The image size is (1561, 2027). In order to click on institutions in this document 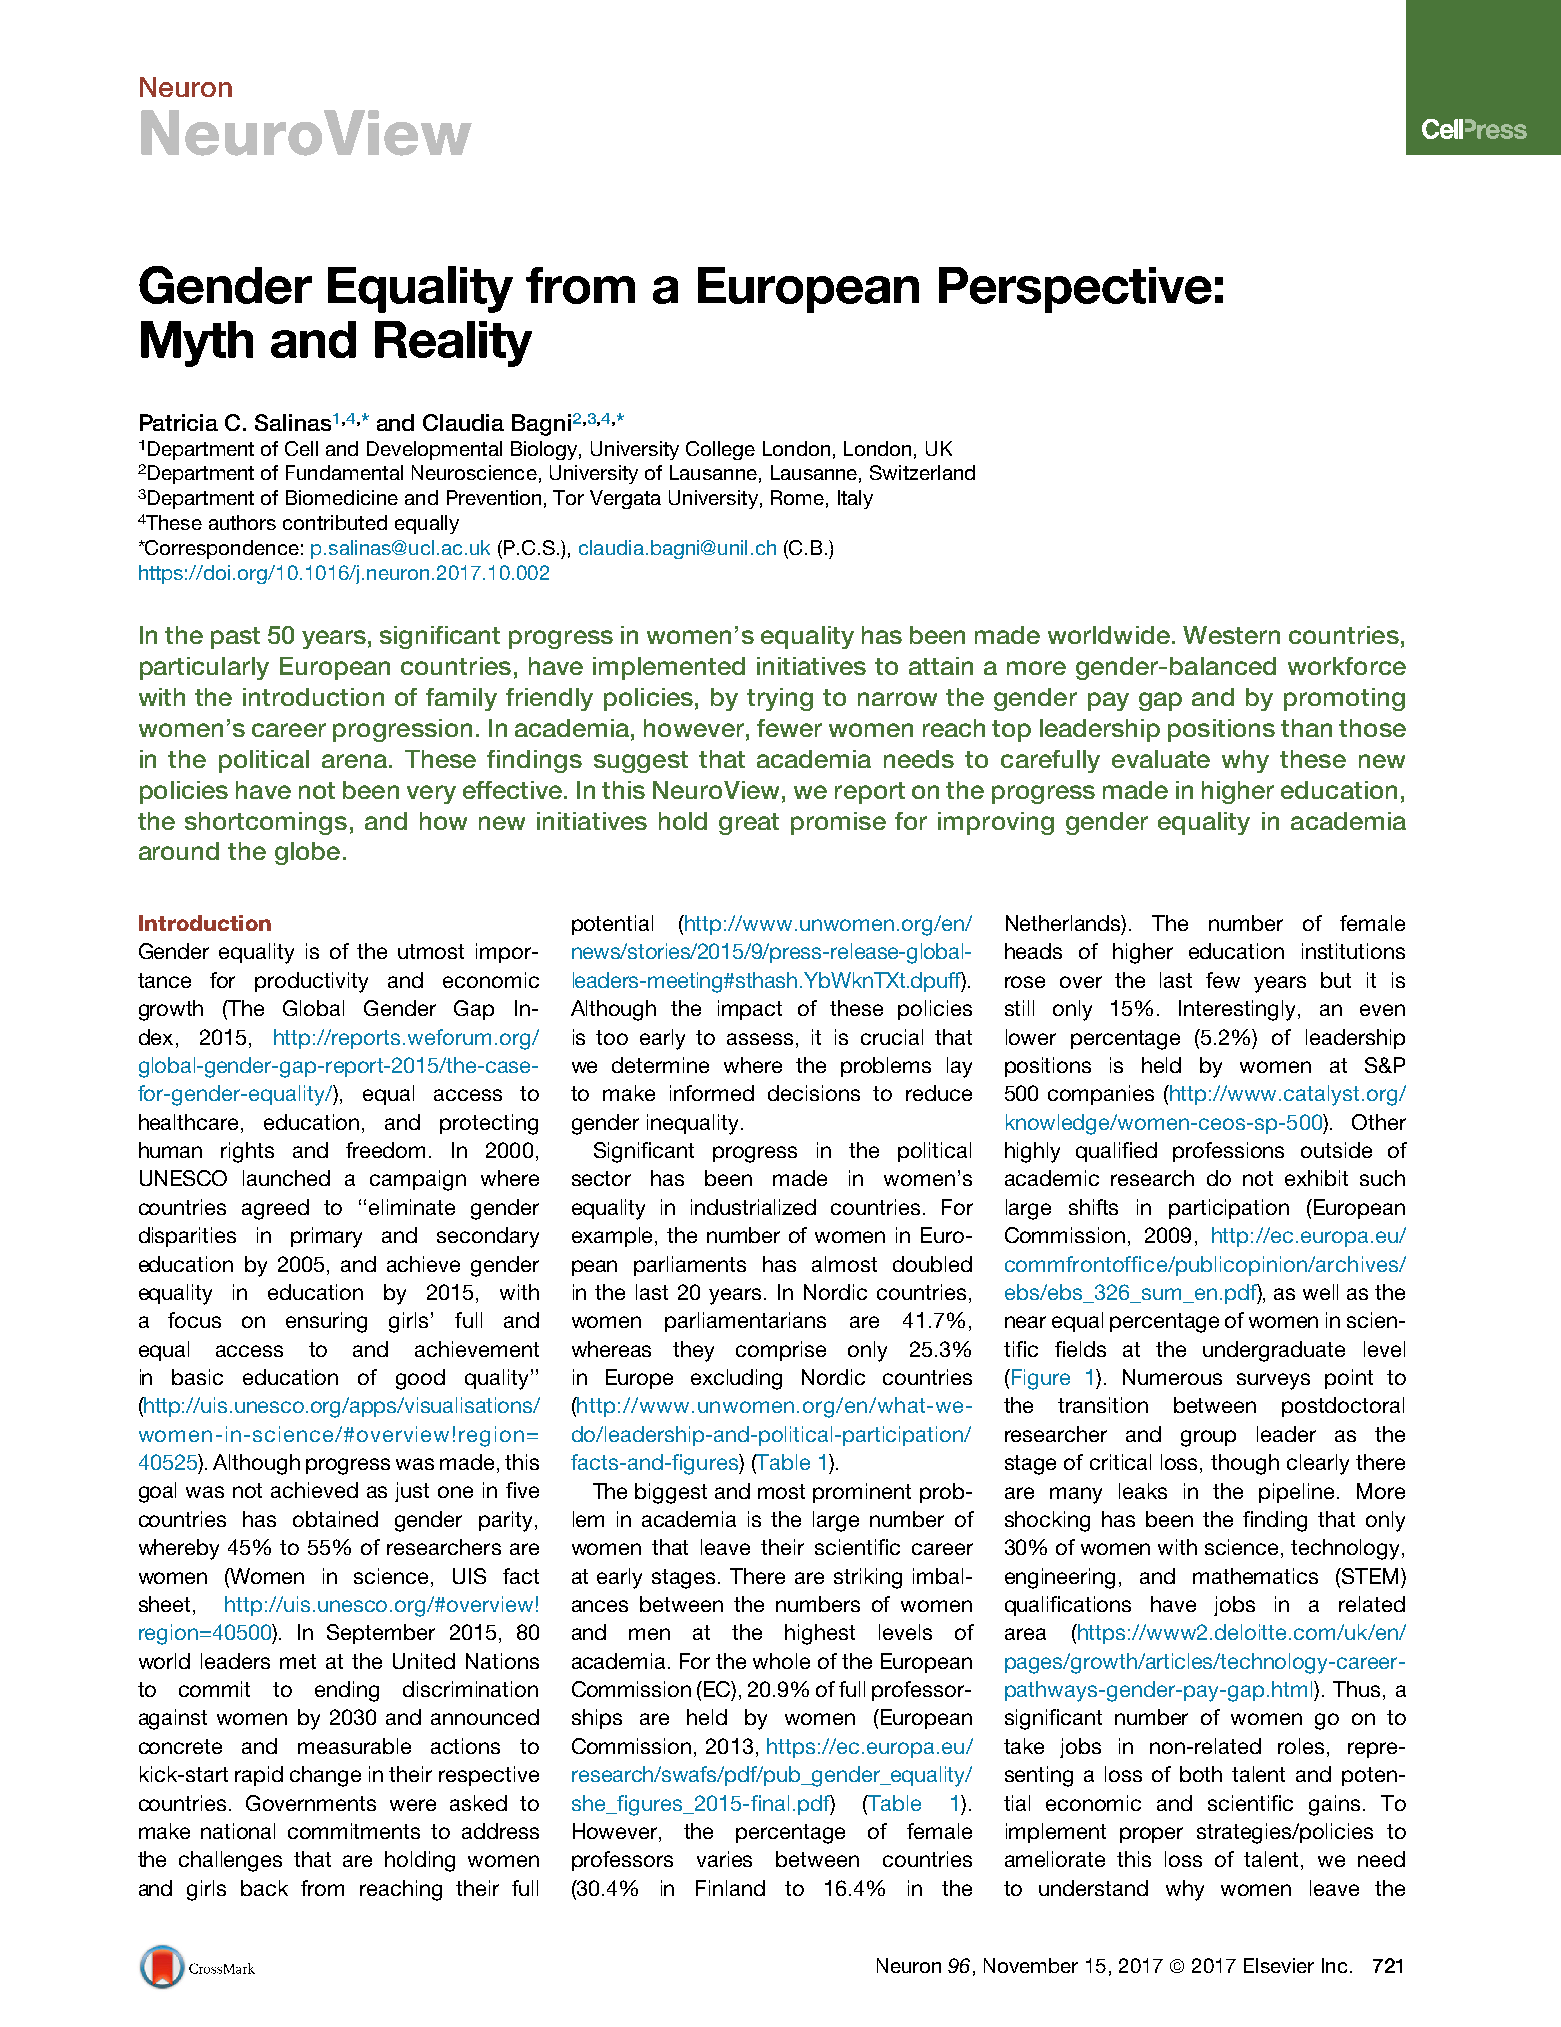, I will do `click(1353, 951)`.
